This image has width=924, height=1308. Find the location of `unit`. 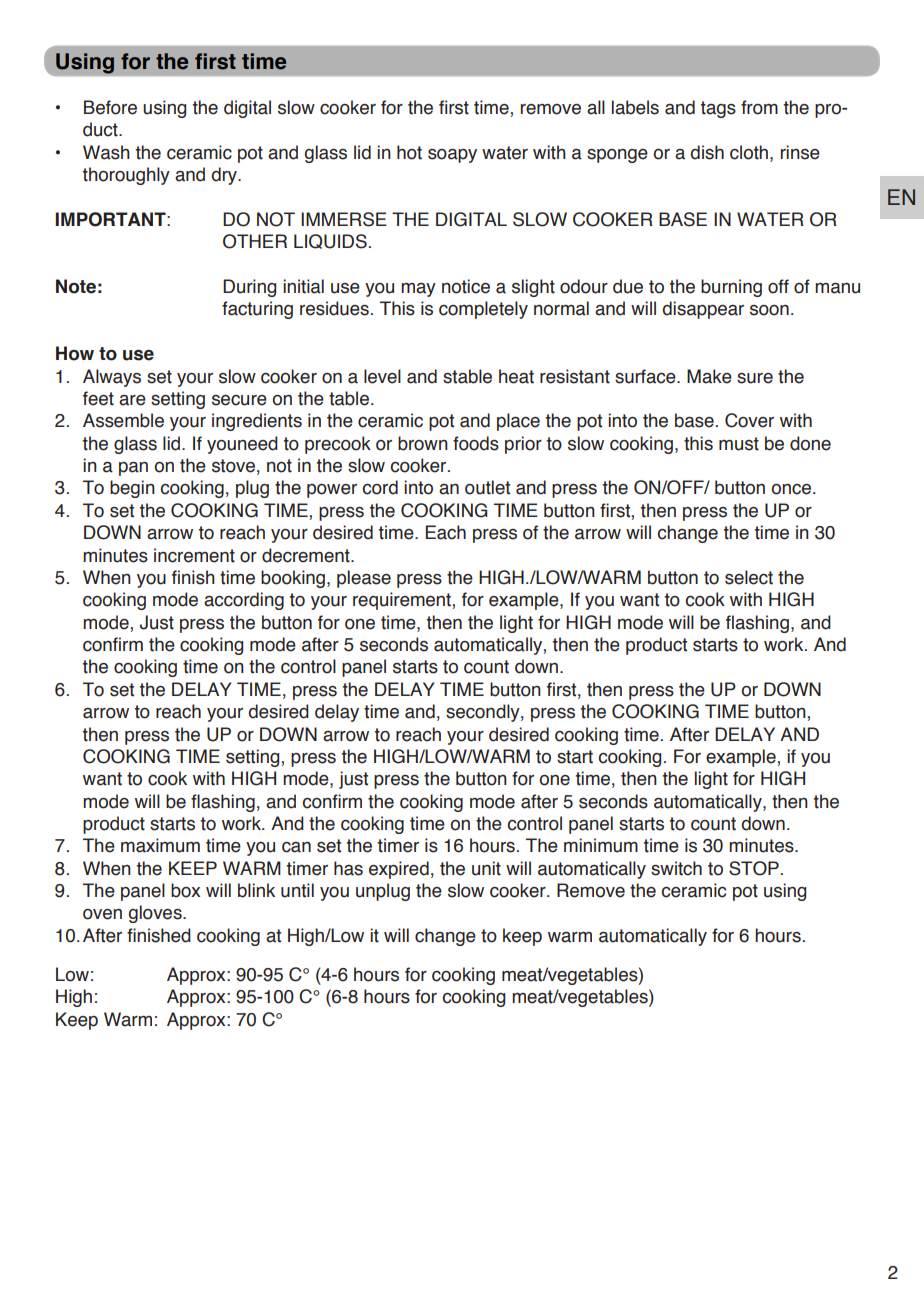

unit is located at coordinates (486, 868).
